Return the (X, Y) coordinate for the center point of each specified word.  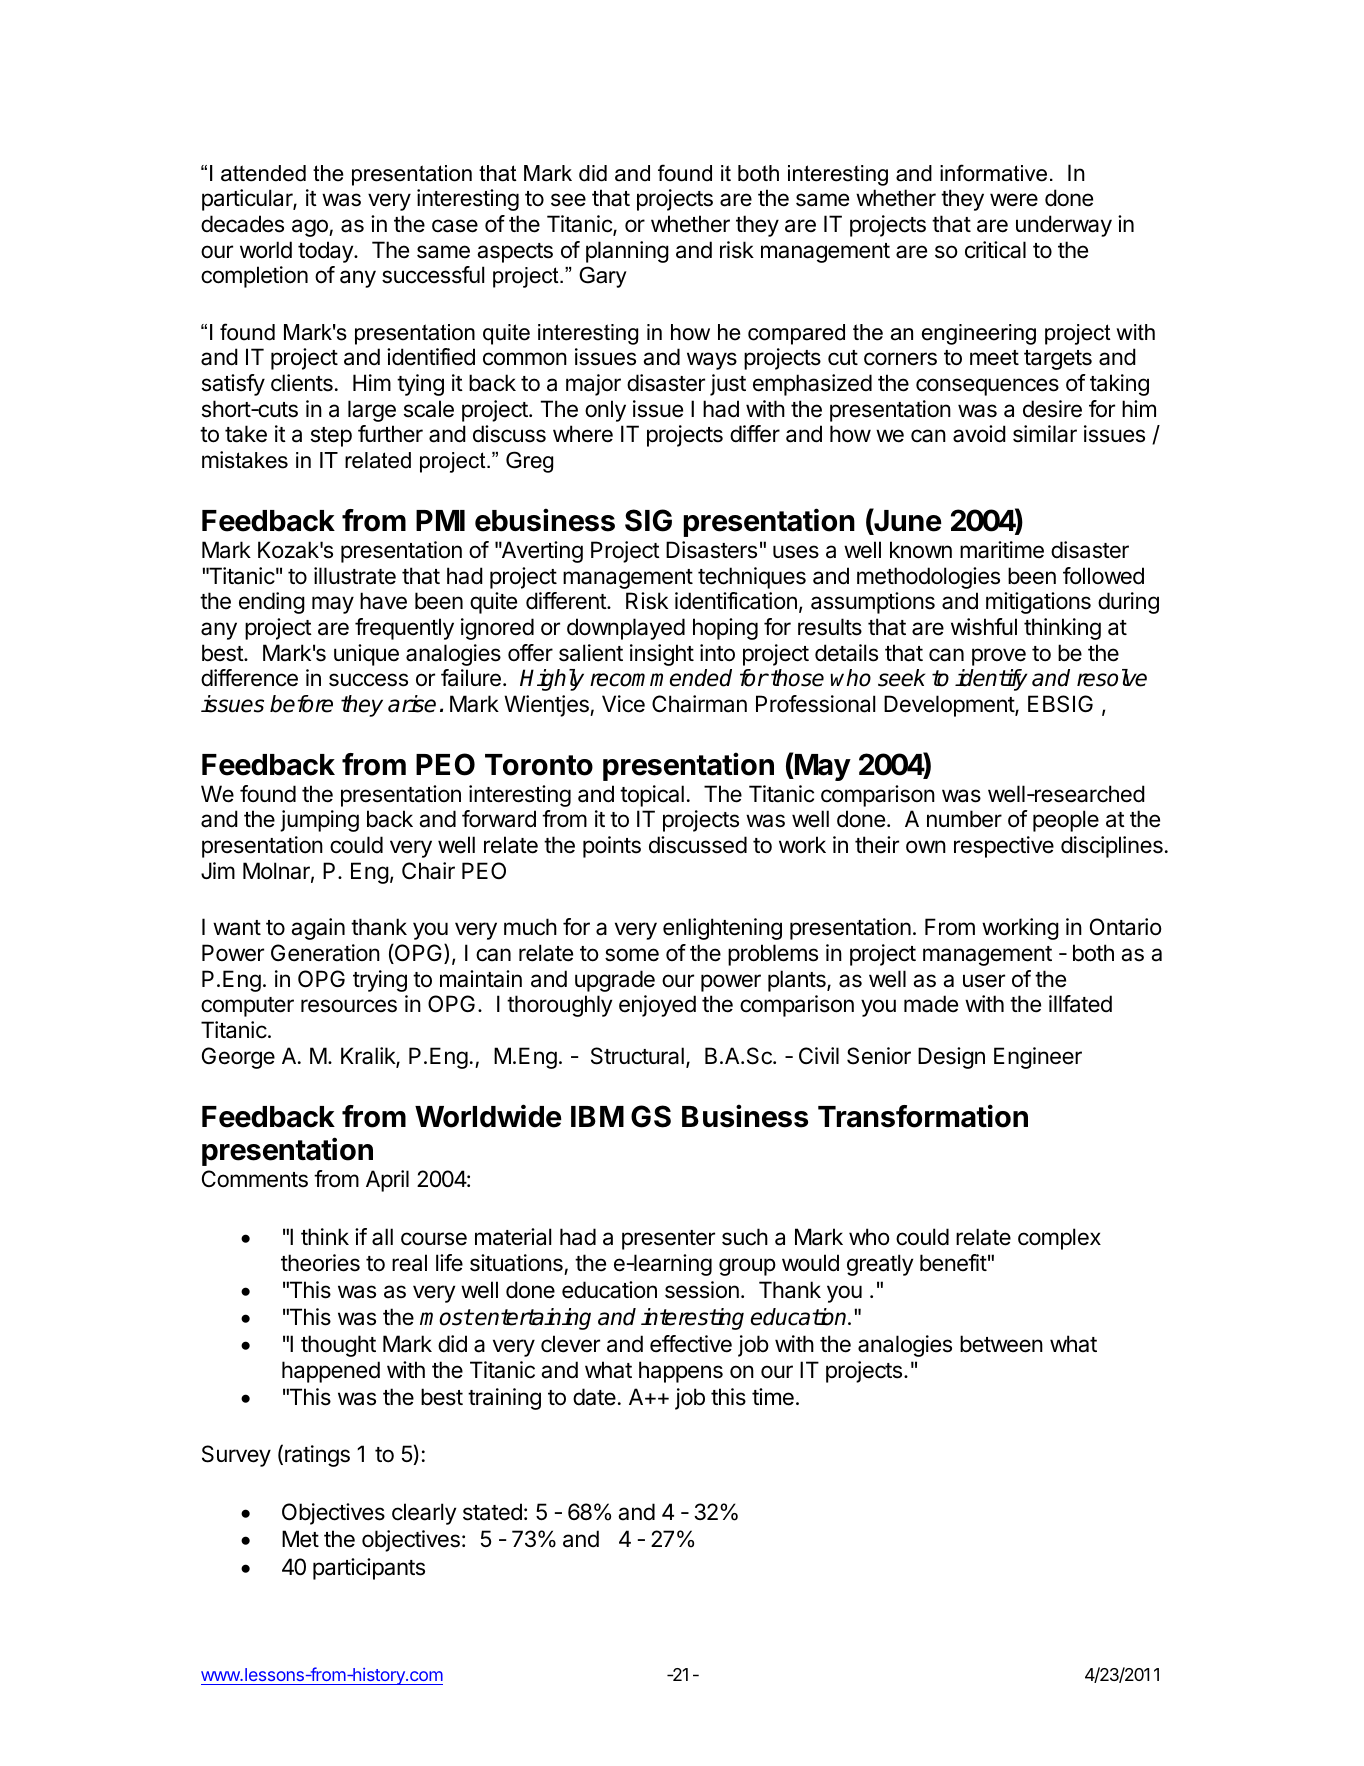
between (1001, 1344)
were (1014, 200)
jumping (319, 821)
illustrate (355, 576)
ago (311, 228)
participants (369, 1569)
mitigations (1038, 603)
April (387, 1181)
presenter (668, 1240)
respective (1004, 847)
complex (1059, 1239)
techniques (752, 578)
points (612, 847)
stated (492, 1512)
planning (627, 252)
